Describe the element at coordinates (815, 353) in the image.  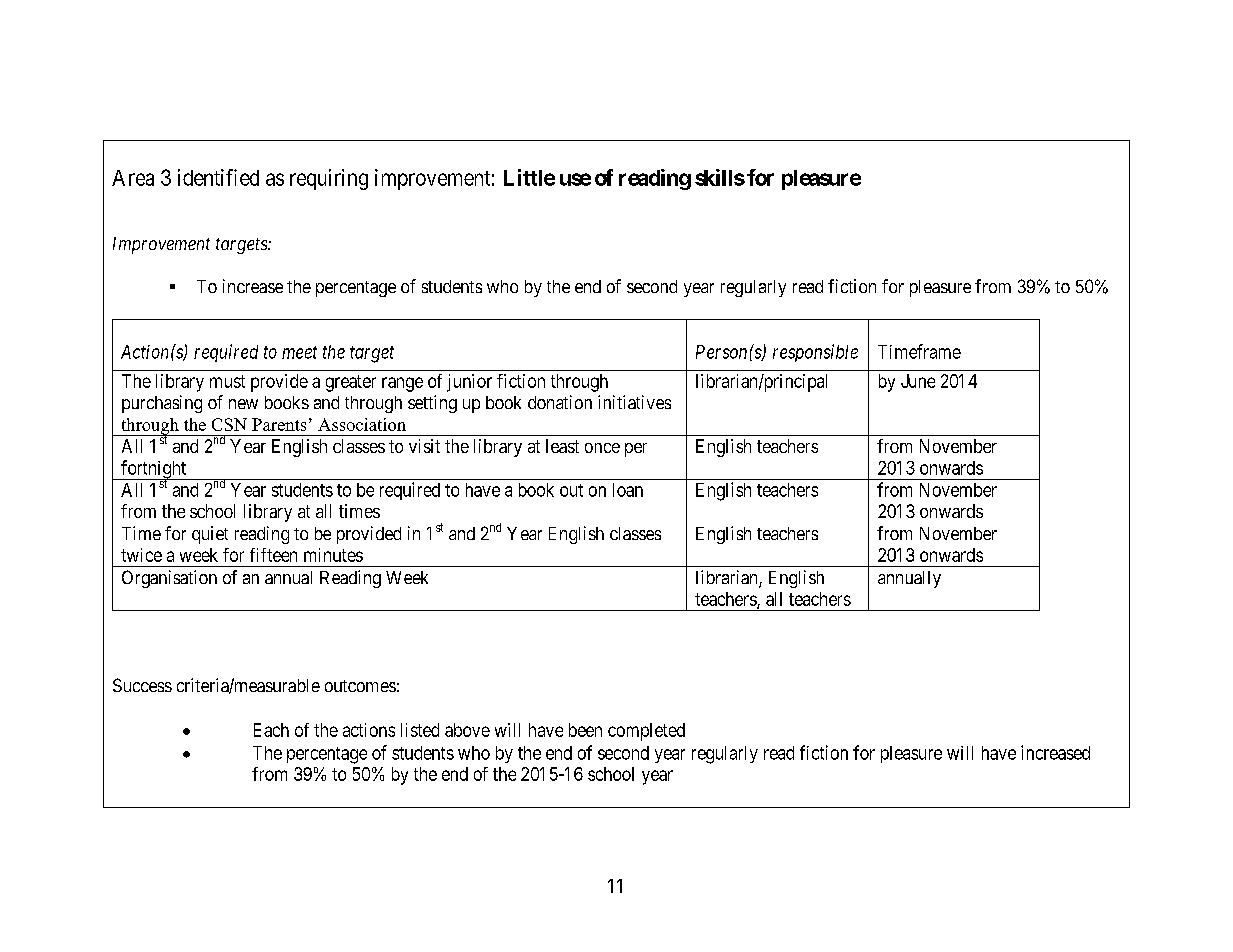
I see `responsible` at that location.
